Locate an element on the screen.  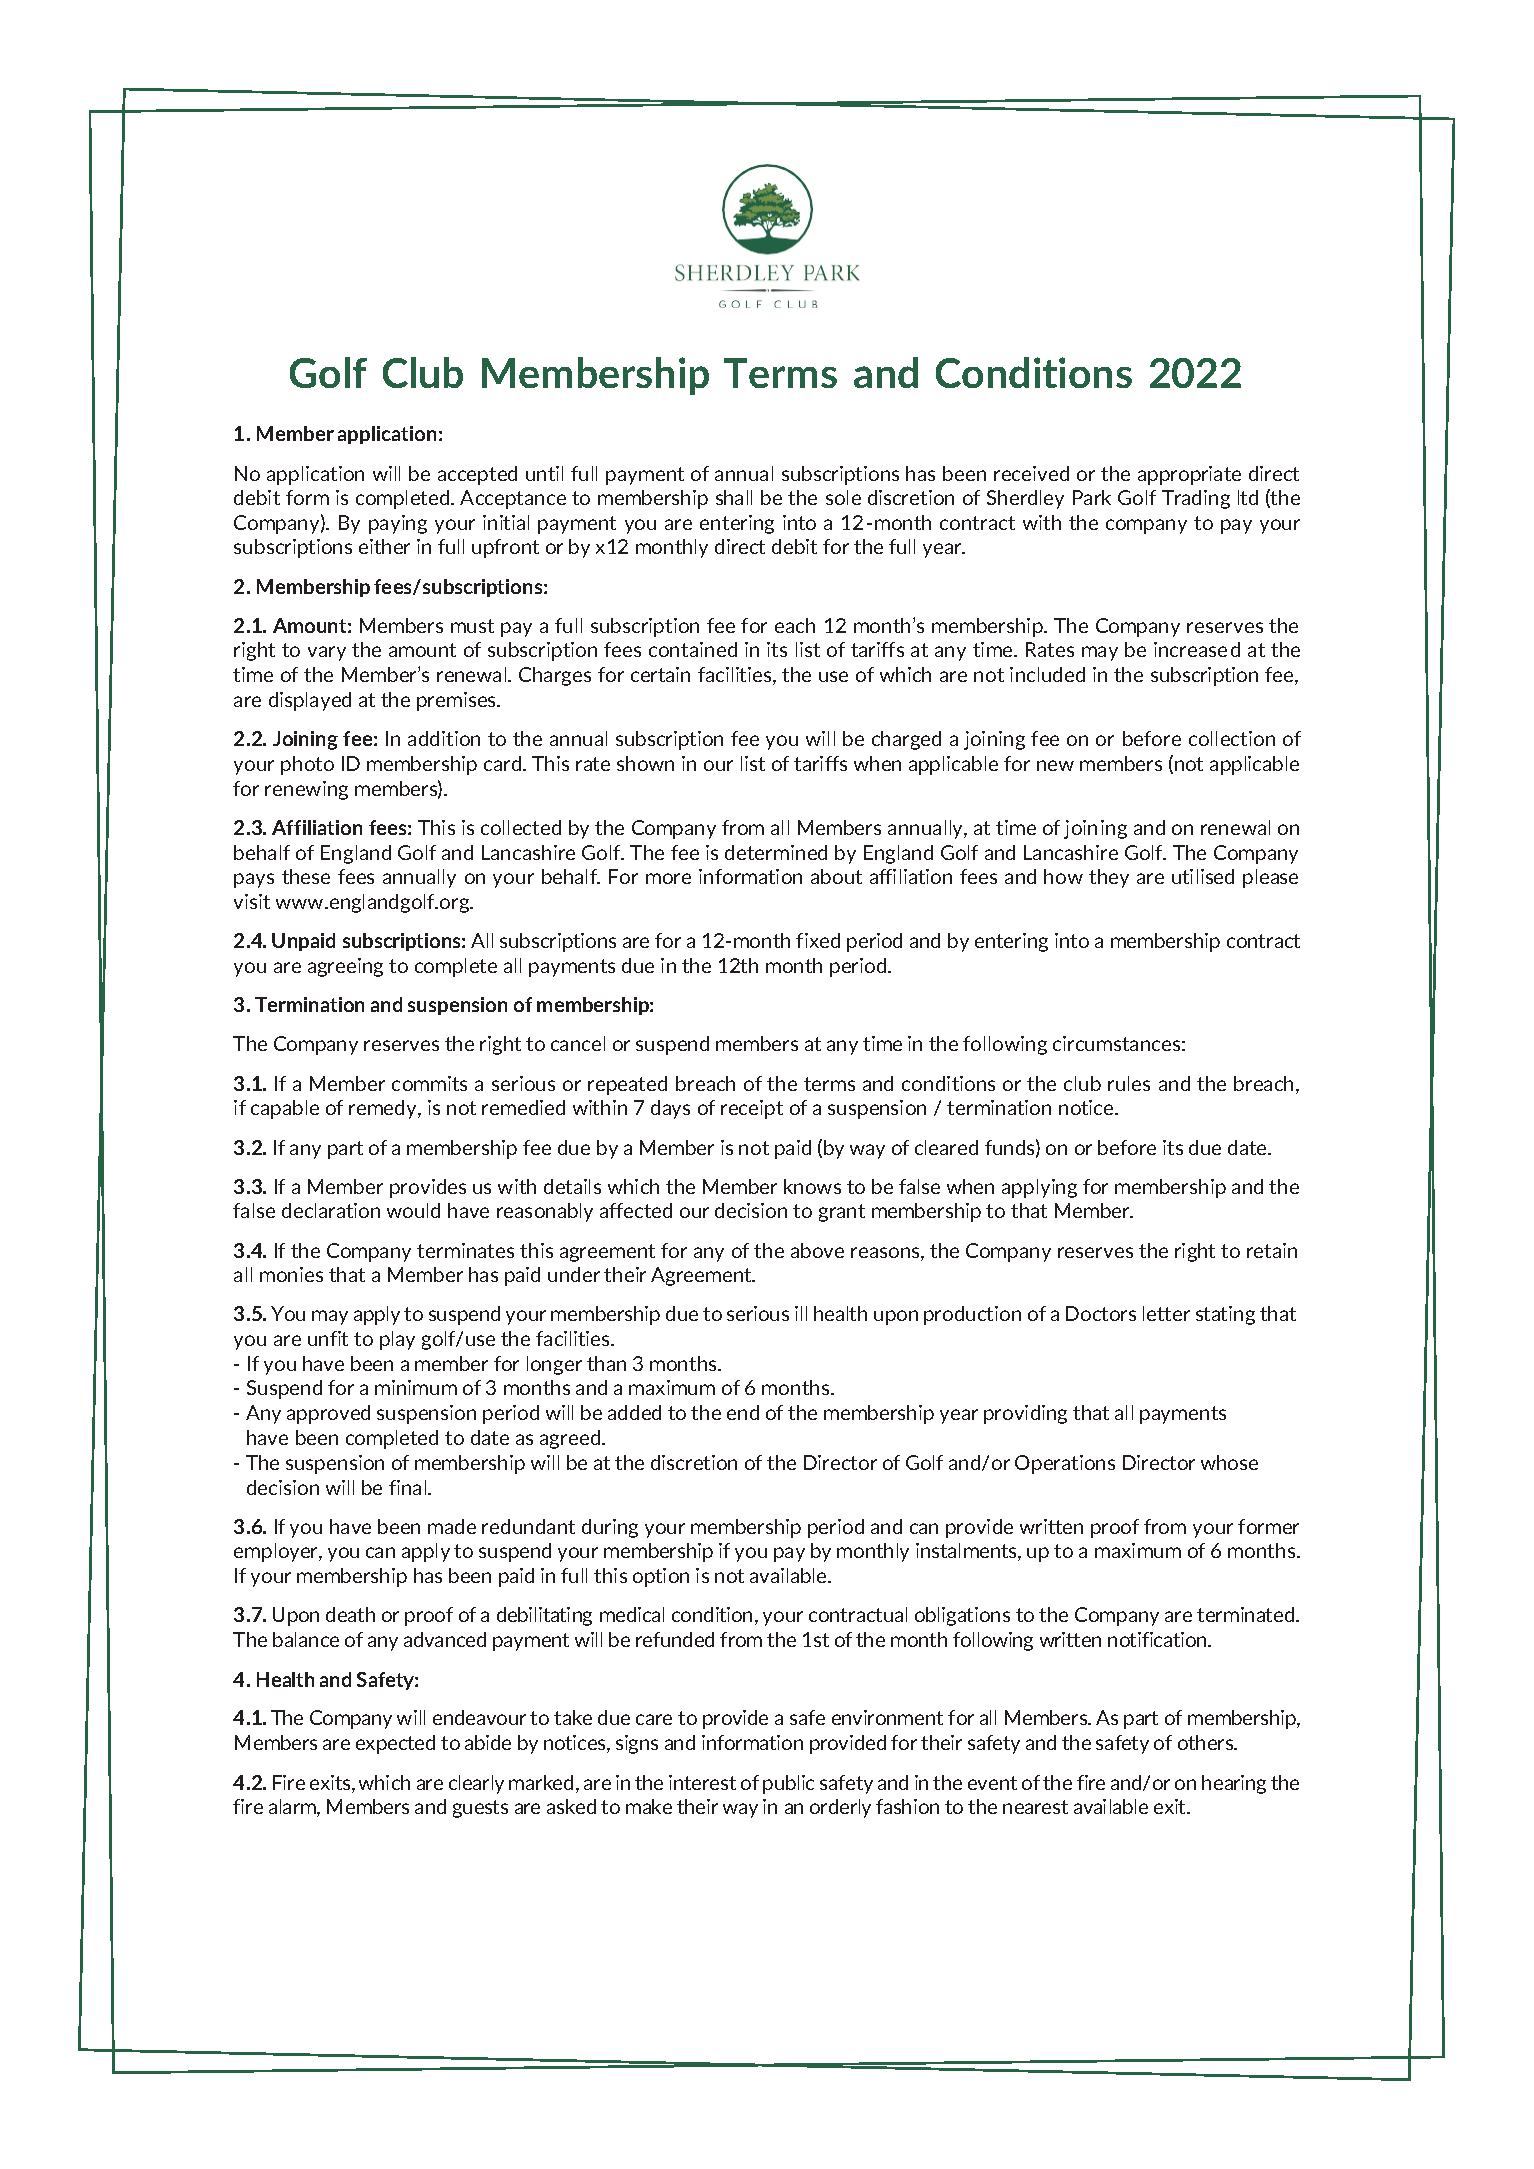
public is located at coordinates (788, 1784).
